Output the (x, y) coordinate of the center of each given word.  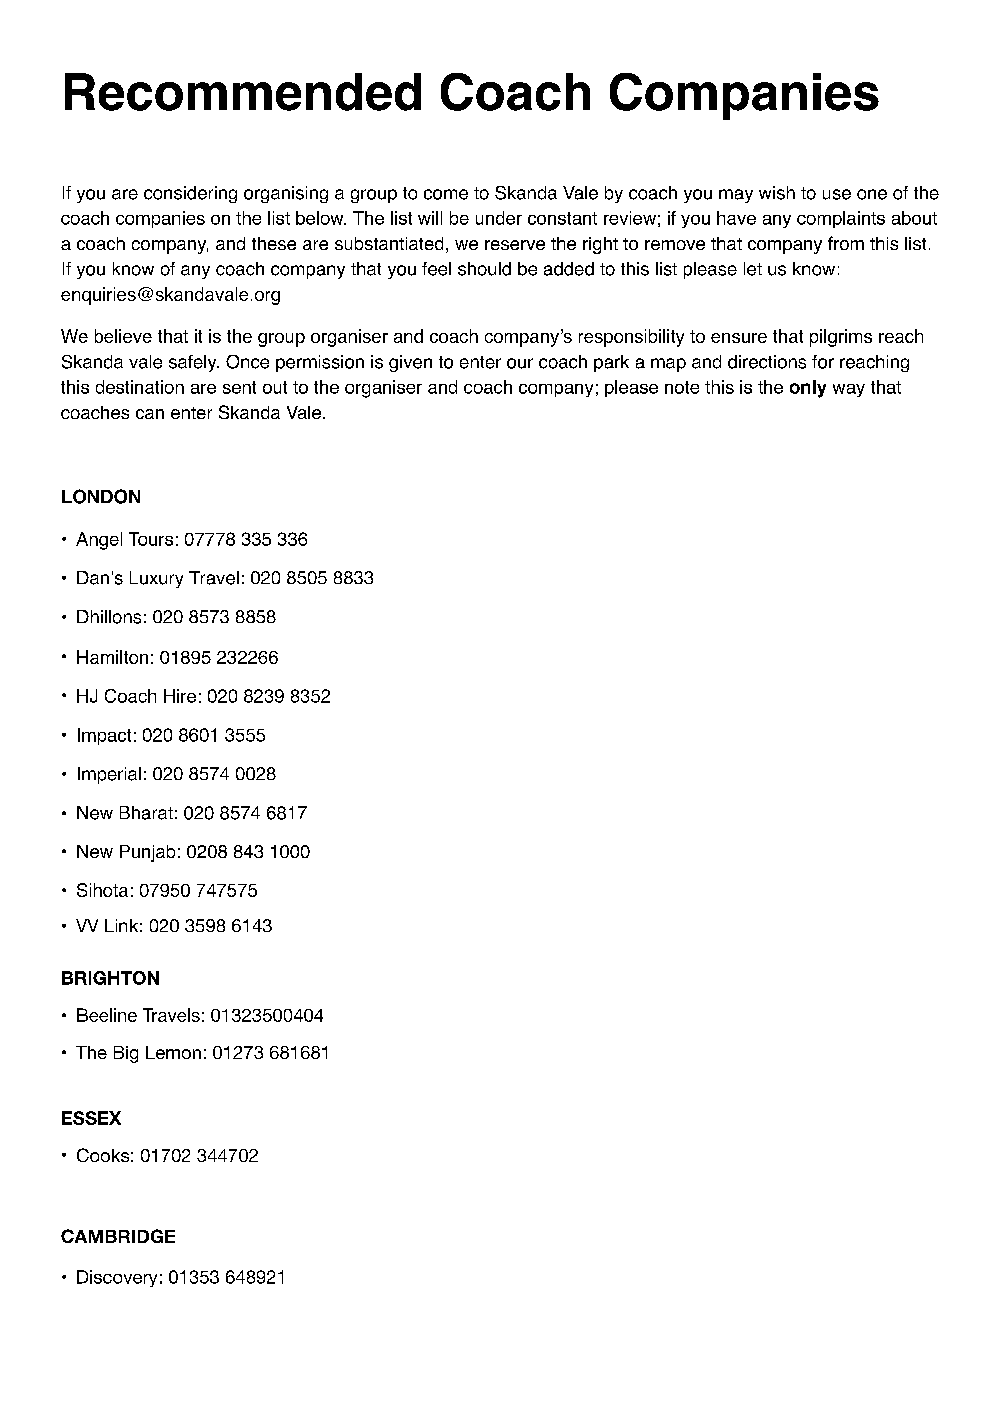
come (446, 194)
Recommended (243, 92)
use (837, 194)
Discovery (117, 1278)
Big (126, 1054)
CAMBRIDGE (118, 1236)
